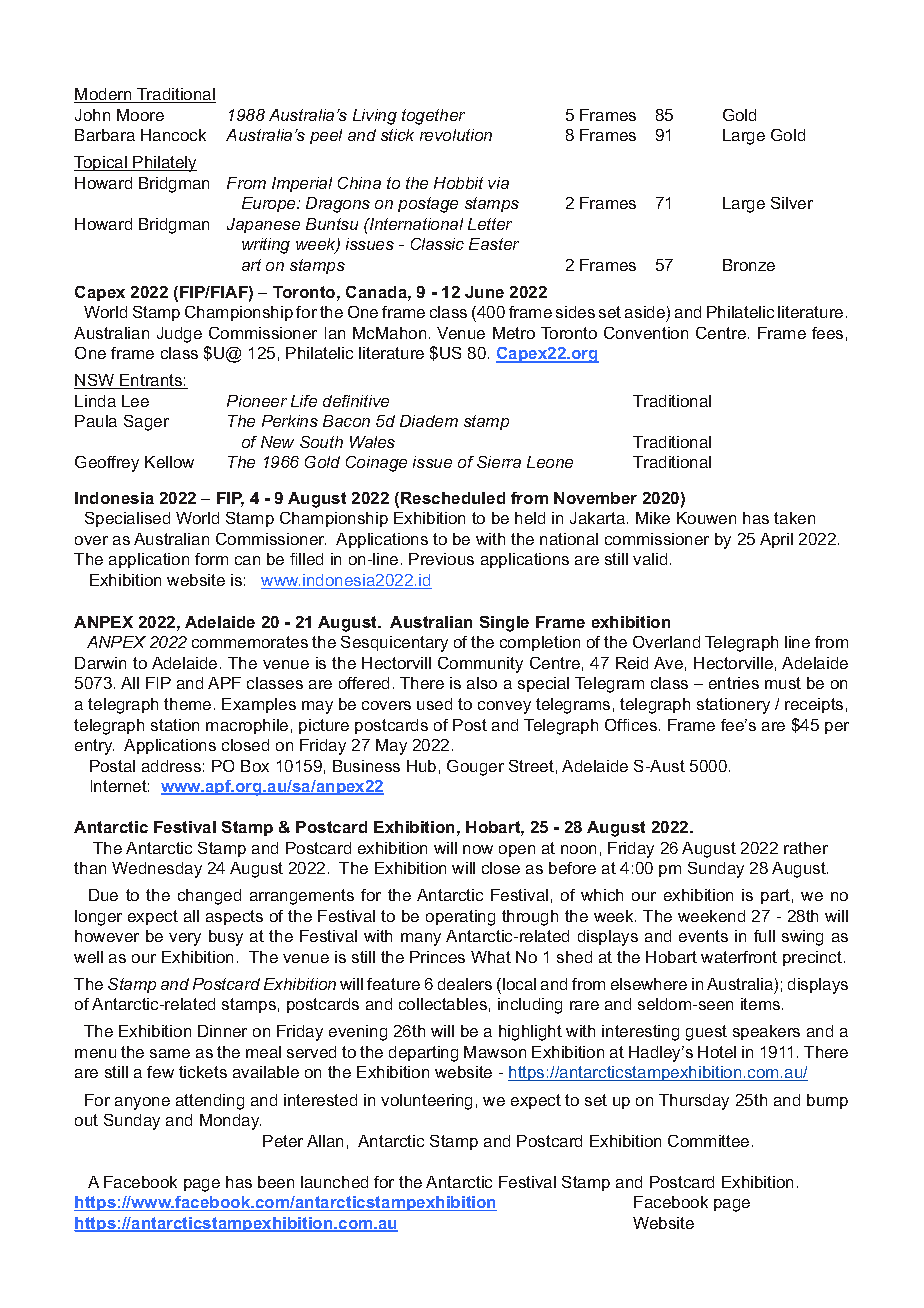  I want to click on revolution, so click(456, 135).
